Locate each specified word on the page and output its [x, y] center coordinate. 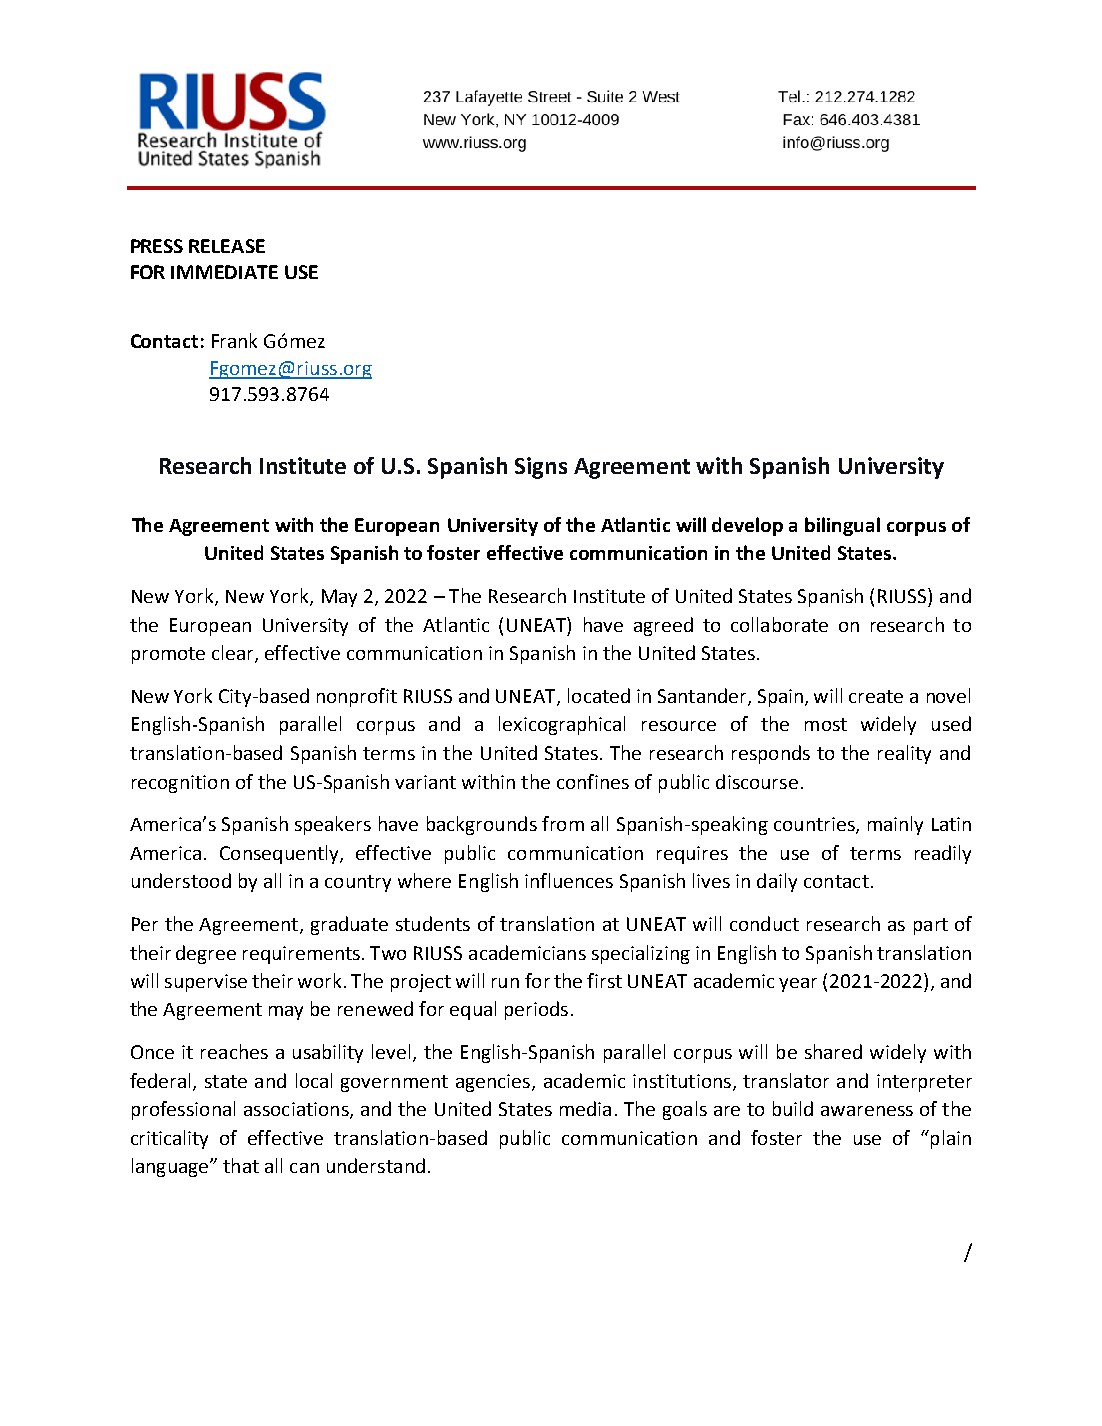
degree [206, 954]
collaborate [779, 624]
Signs [541, 468]
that [241, 1165]
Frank [234, 340]
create [876, 696]
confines [593, 781]
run [505, 983]
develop [747, 526]
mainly [895, 825]
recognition [180, 784]
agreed [663, 626]
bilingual [842, 526]
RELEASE [227, 246]
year [798, 985]
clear [234, 654]
